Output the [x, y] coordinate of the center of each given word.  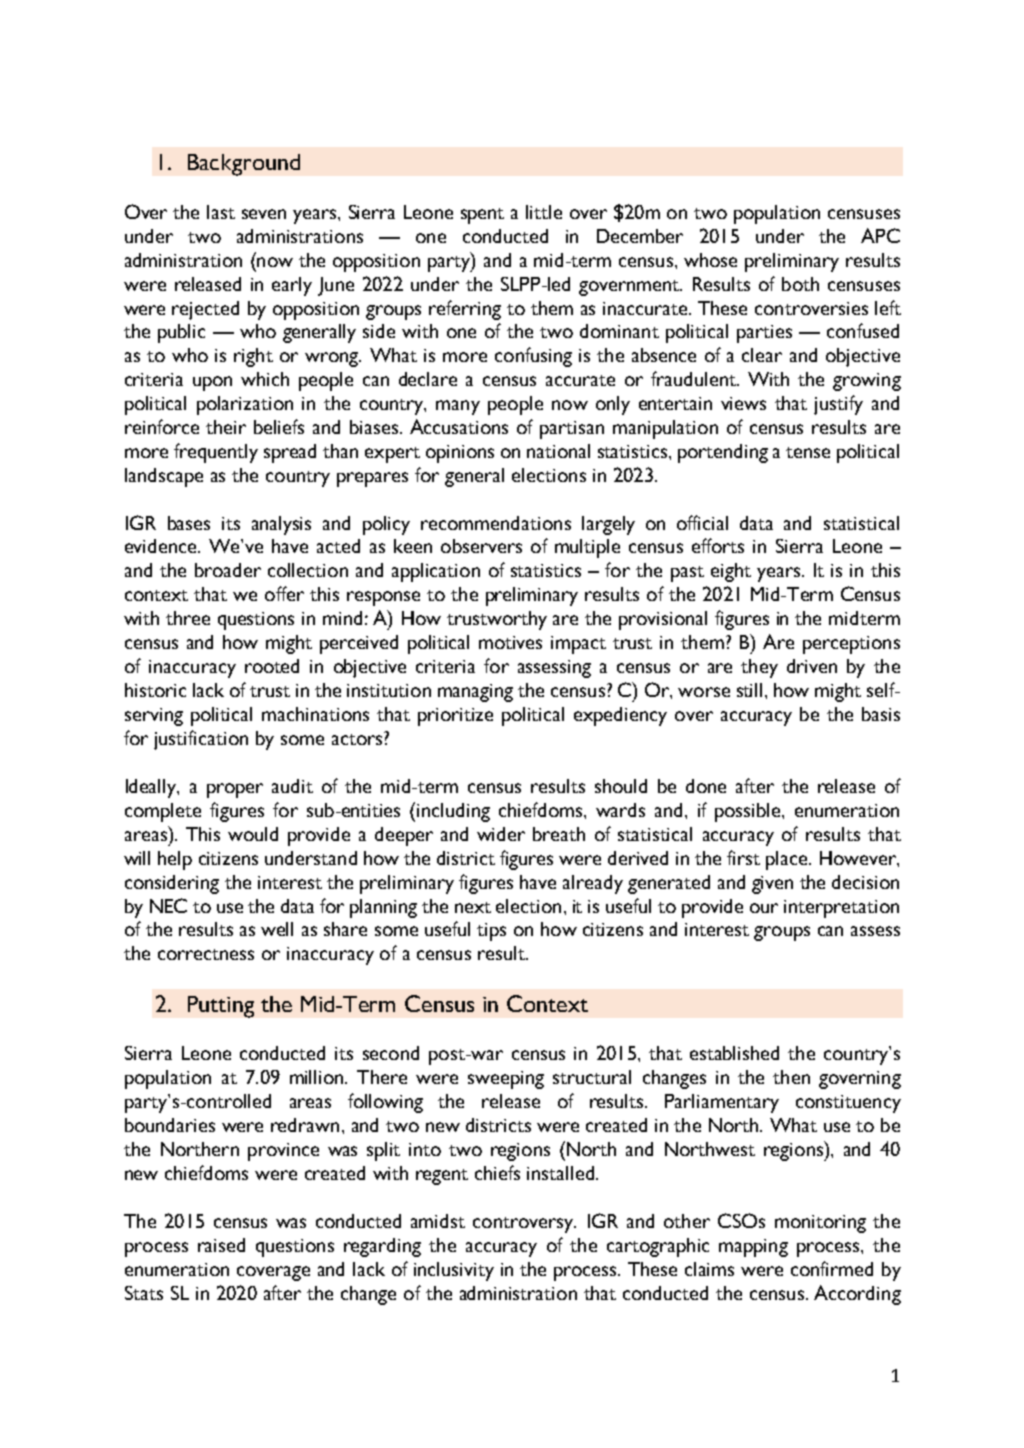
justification [201, 740]
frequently [216, 453]
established [734, 1053]
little [544, 212]
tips [491, 932]
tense [808, 452]
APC [880, 235]
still [749, 690]
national [558, 451]
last [221, 212]
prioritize [455, 717]
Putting [221, 1007]
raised [221, 1245]
